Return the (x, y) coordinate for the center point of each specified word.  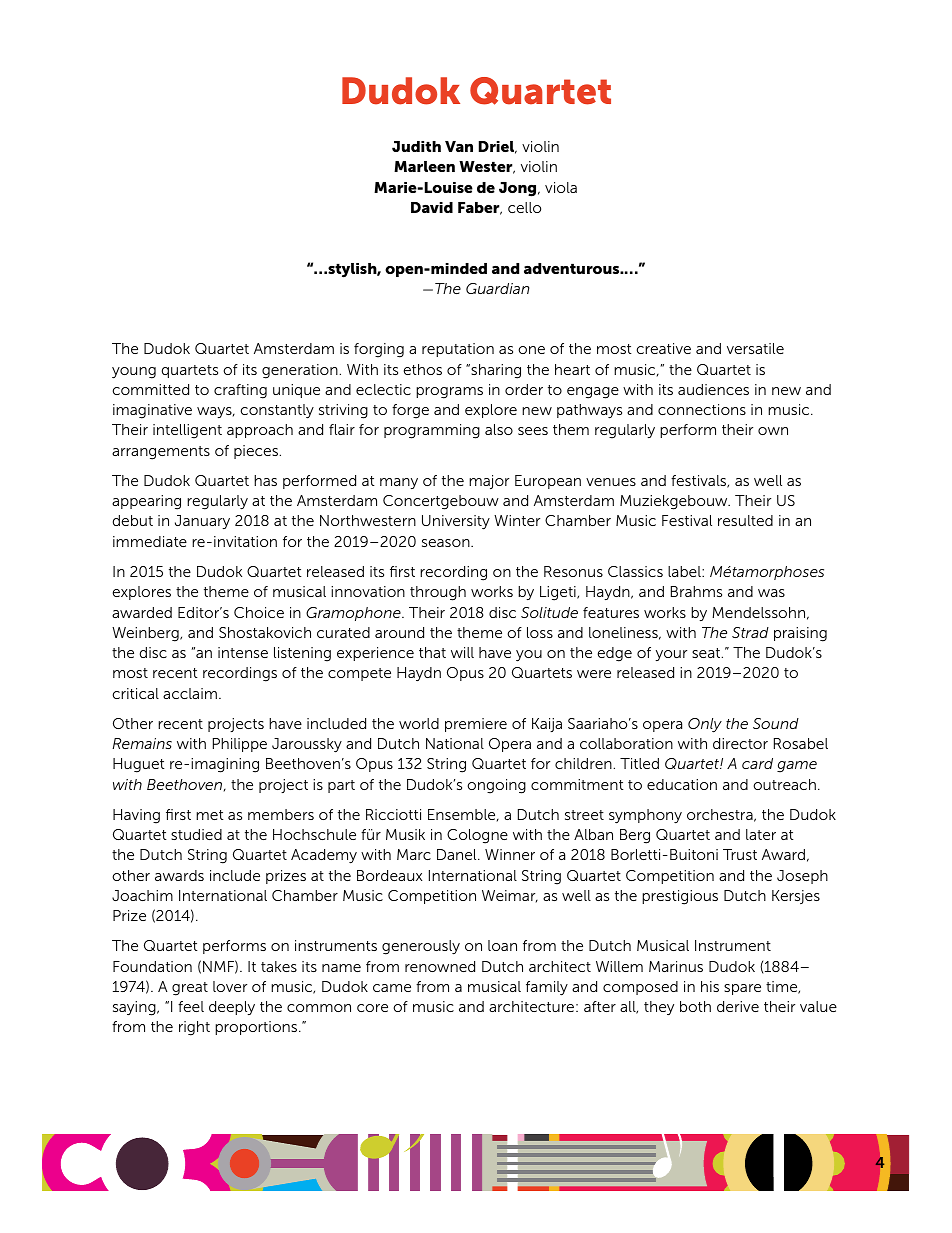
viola (561, 187)
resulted (745, 520)
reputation (458, 350)
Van (459, 146)
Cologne (477, 836)
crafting (240, 391)
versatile (755, 348)
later (761, 834)
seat (707, 653)
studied (196, 834)
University (456, 522)
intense (243, 652)
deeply (232, 1008)
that (432, 652)
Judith (416, 146)
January (202, 522)
